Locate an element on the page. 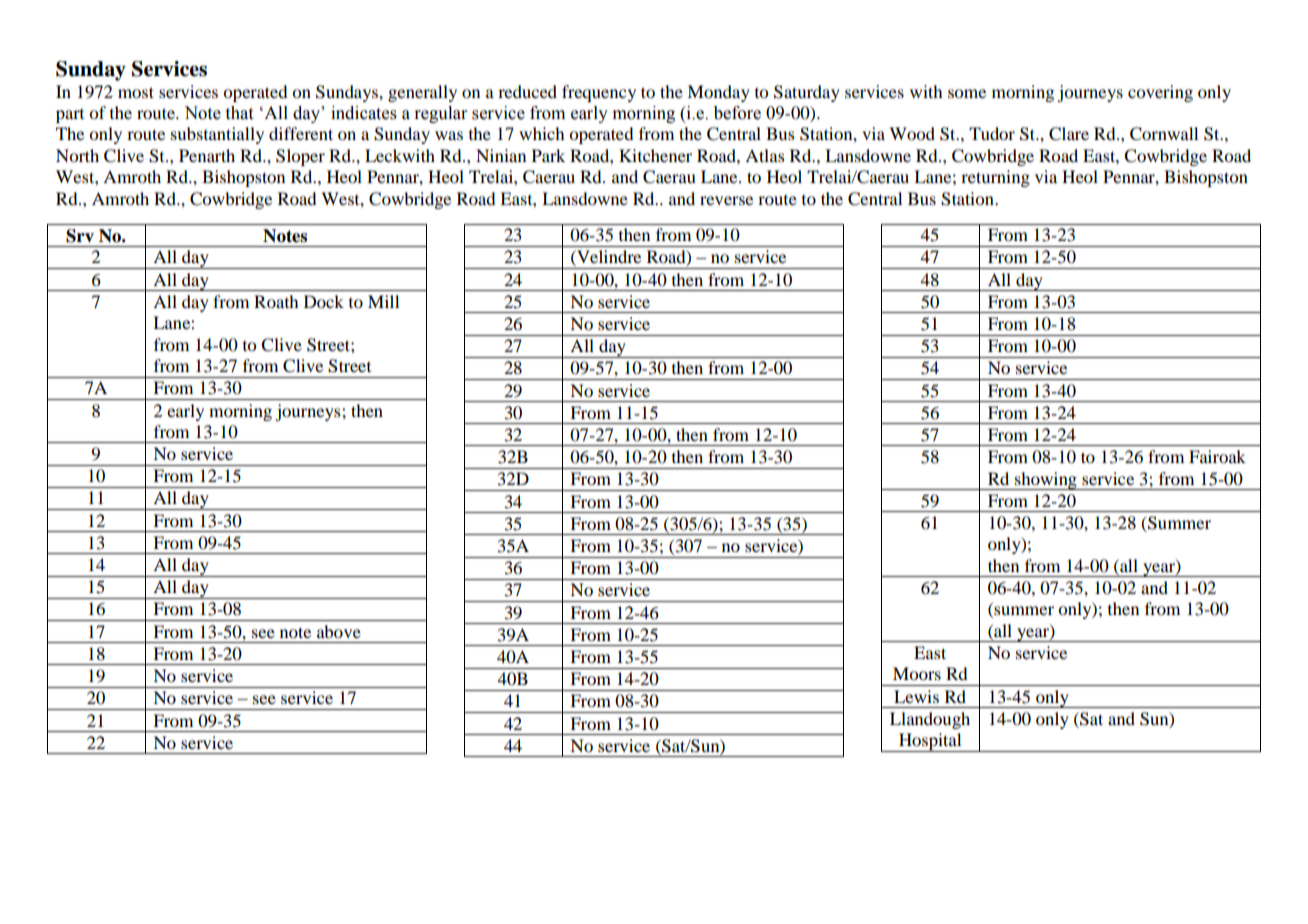 Image resolution: width=1308 pixels, height=924 pixels. Kitchener is located at coordinates (655, 155).
